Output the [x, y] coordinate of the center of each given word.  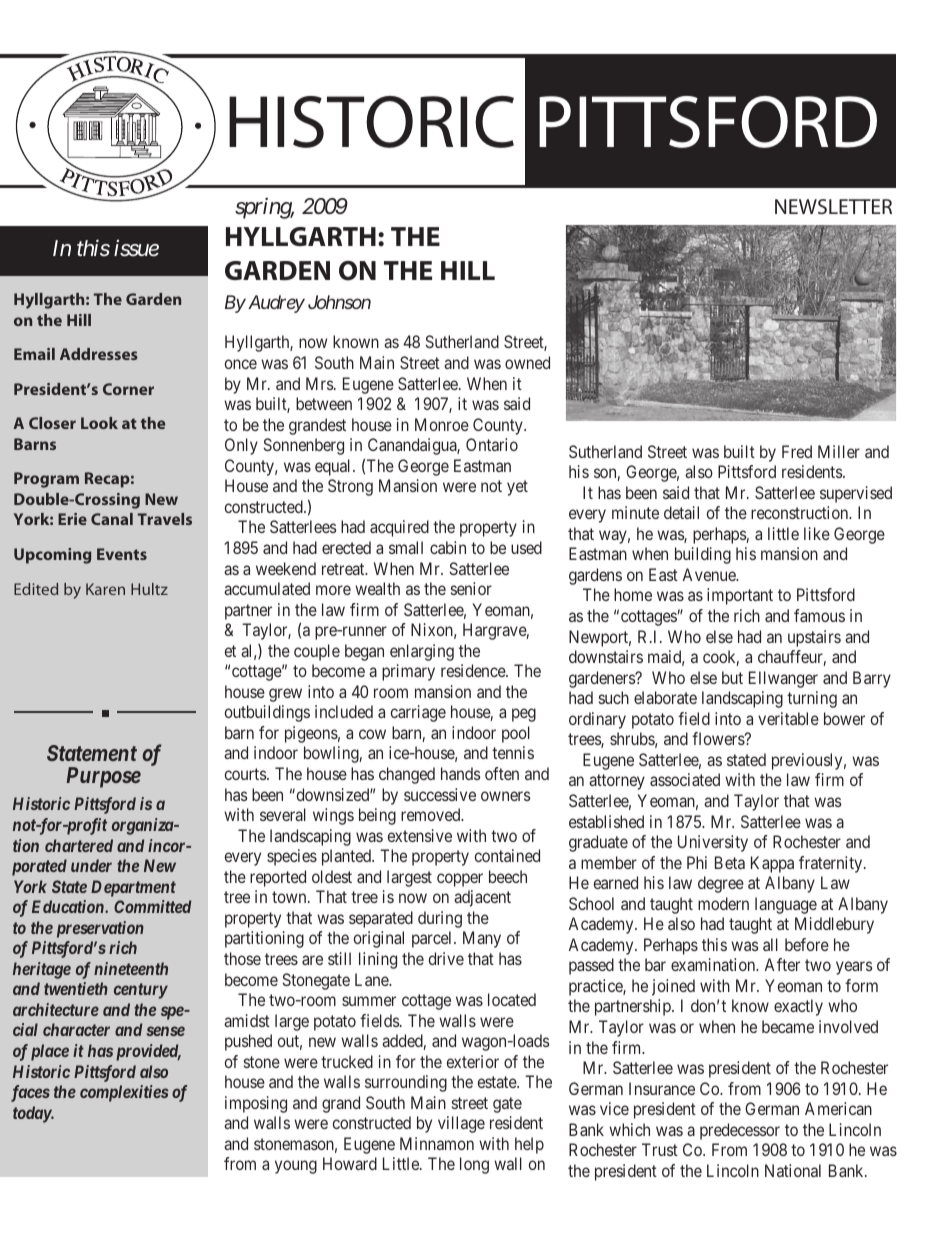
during [440, 919]
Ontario [492, 444]
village [461, 1124]
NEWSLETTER [833, 206]
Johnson [339, 302]
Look [99, 423]
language [786, 905]
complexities [124, 1093]
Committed [152, 906]
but [732, 677]
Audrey [275, 304]
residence [474, 670]
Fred [797, 451]
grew [285, 695]
